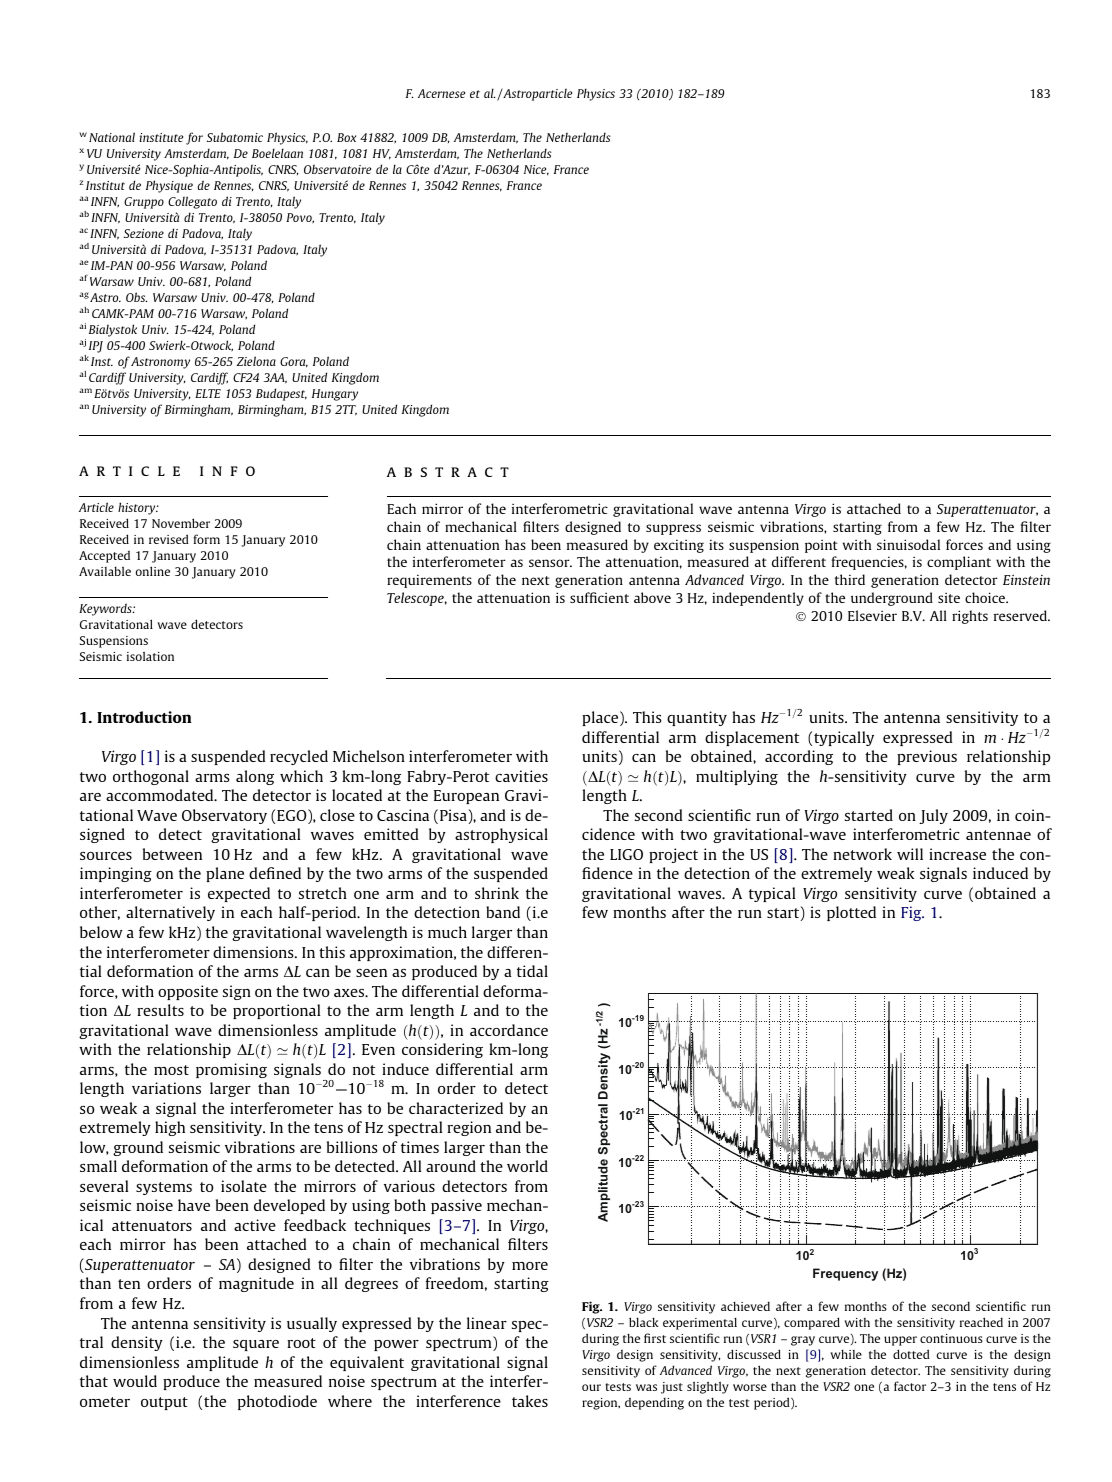 The width and height of the screenshot is (1112, 1482). What do you see at coordinates (927, 757) in the screenshot?
I see `previous` at bounding box center [927, 757].
